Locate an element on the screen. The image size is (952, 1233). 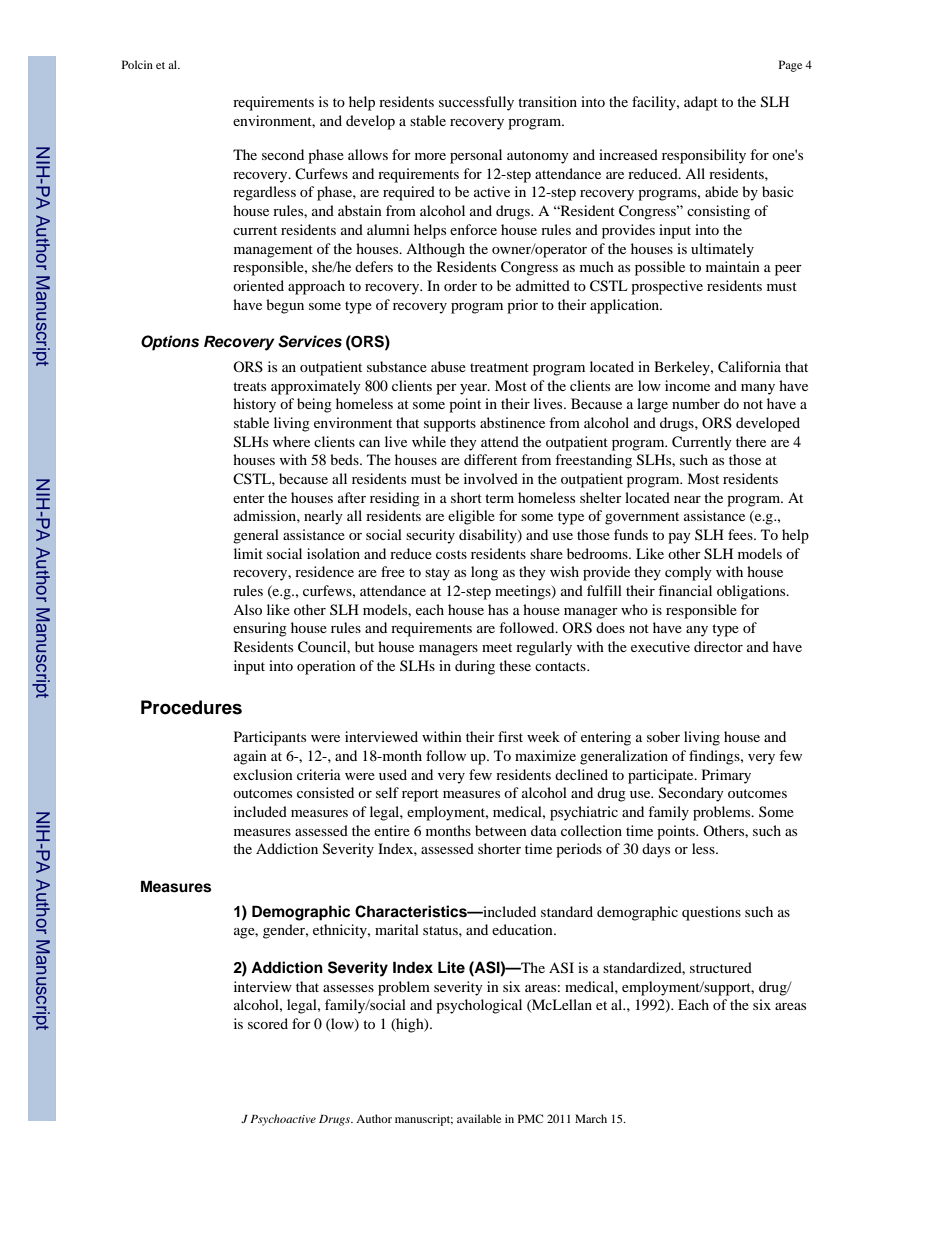
between is located at coordinates (501, 830).
